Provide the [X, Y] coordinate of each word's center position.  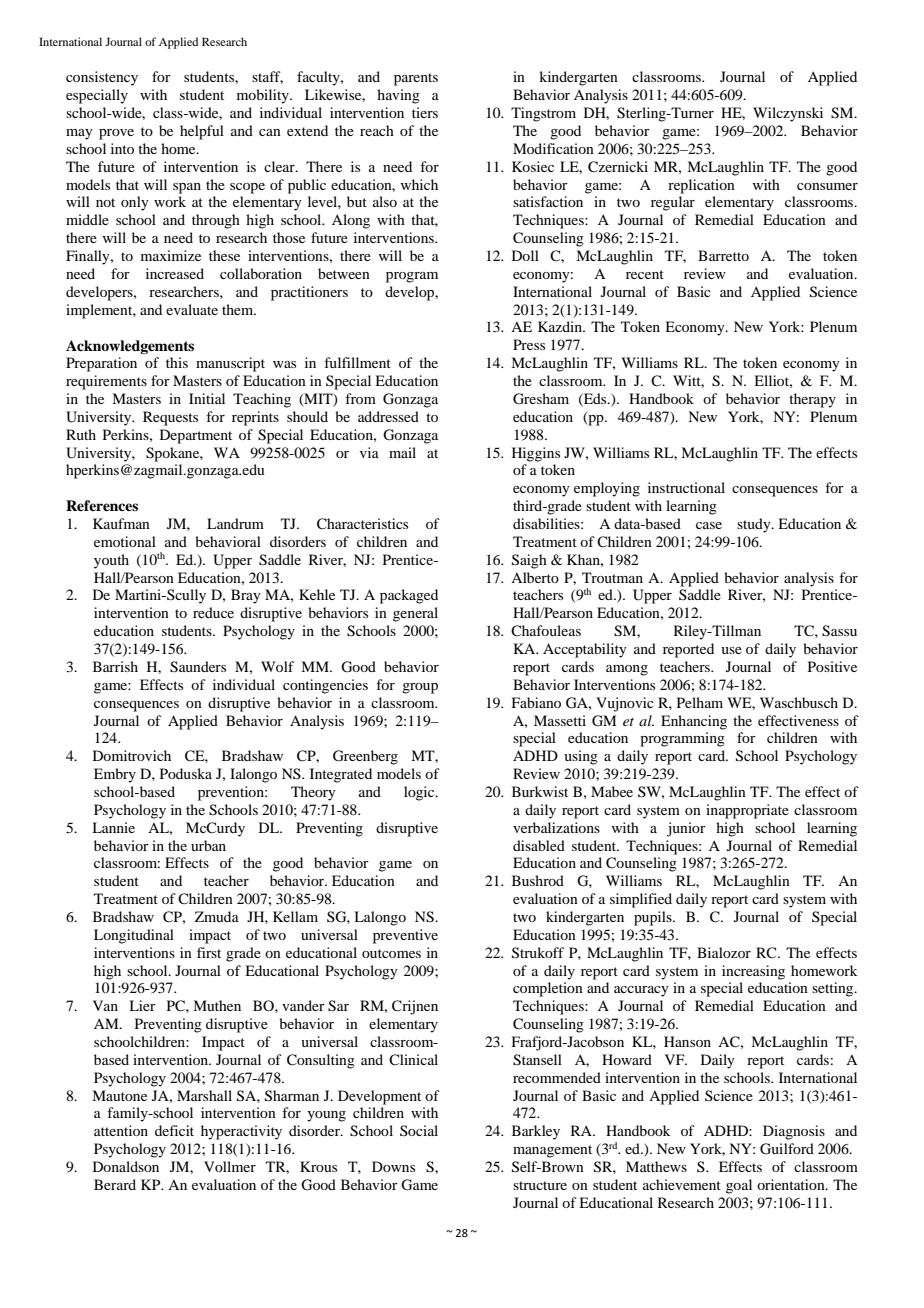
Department [196, 436]
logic [420, 793]
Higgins [536, 454]
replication [701, 186]
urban [208, 845]
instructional [686, 487]
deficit [174, 1130]
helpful [202, 132]
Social [419, 1130]
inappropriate [747, 811]
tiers [425, 112]
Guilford [787, 1149]
